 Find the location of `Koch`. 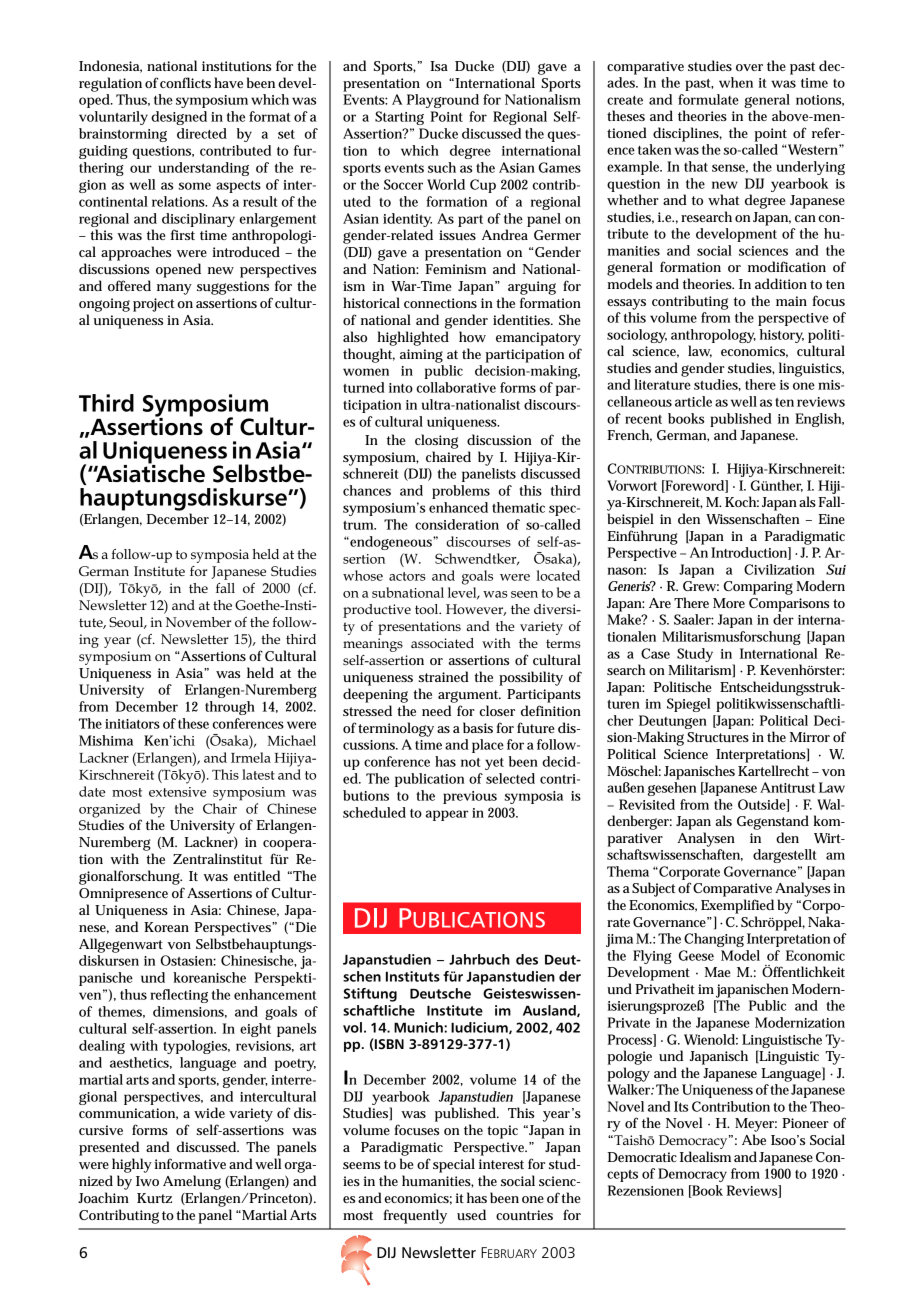

Koch is located at coordinates (742, 501).
